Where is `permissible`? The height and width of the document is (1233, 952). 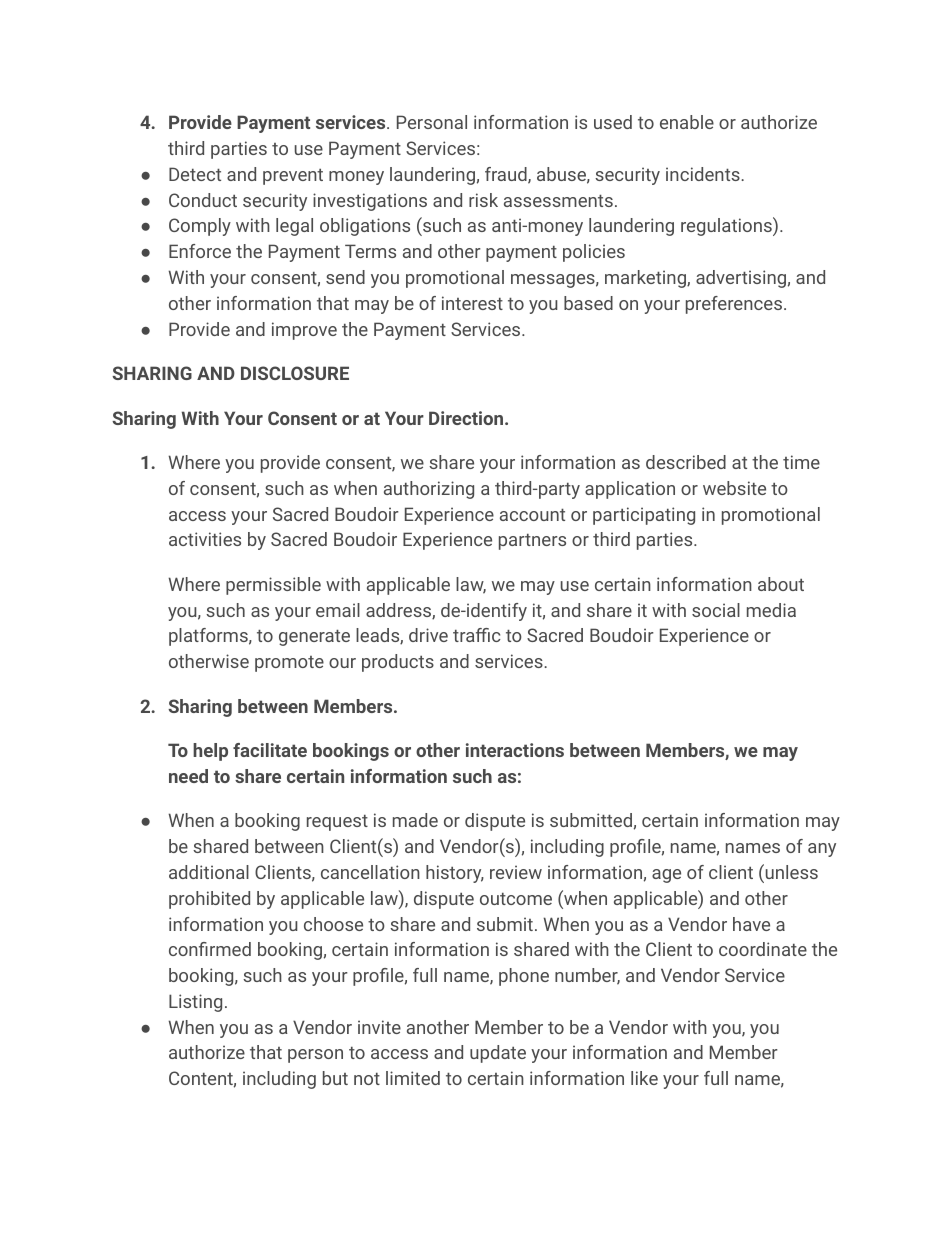 permissible is located at coordinates (273, 586).
